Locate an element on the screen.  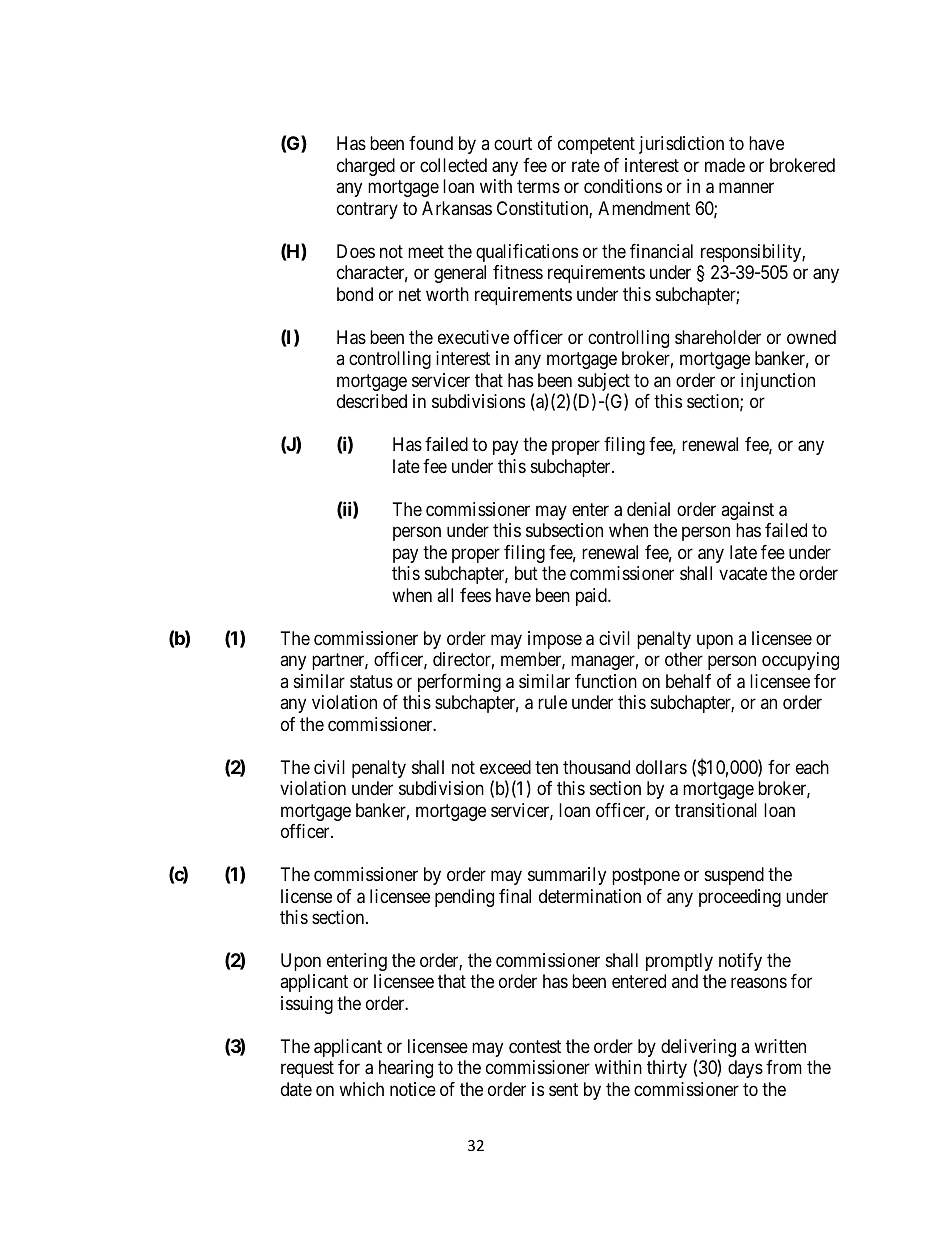
days is located at coordinates (745, 1069).
